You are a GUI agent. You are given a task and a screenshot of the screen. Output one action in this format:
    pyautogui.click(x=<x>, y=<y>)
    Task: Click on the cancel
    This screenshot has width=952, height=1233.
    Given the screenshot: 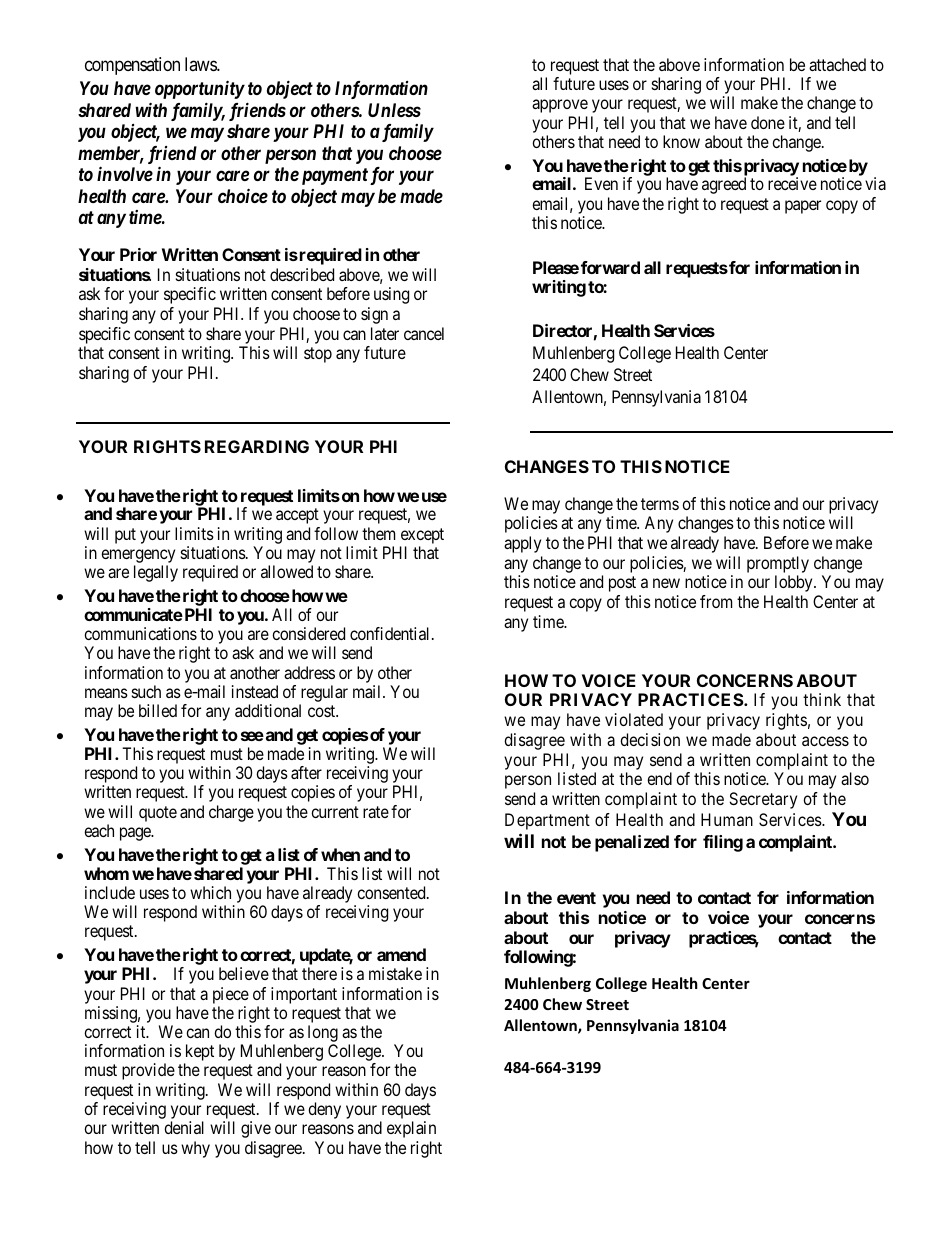 What is the action you would take?
    pyautogui.click(x=424, y=333)
